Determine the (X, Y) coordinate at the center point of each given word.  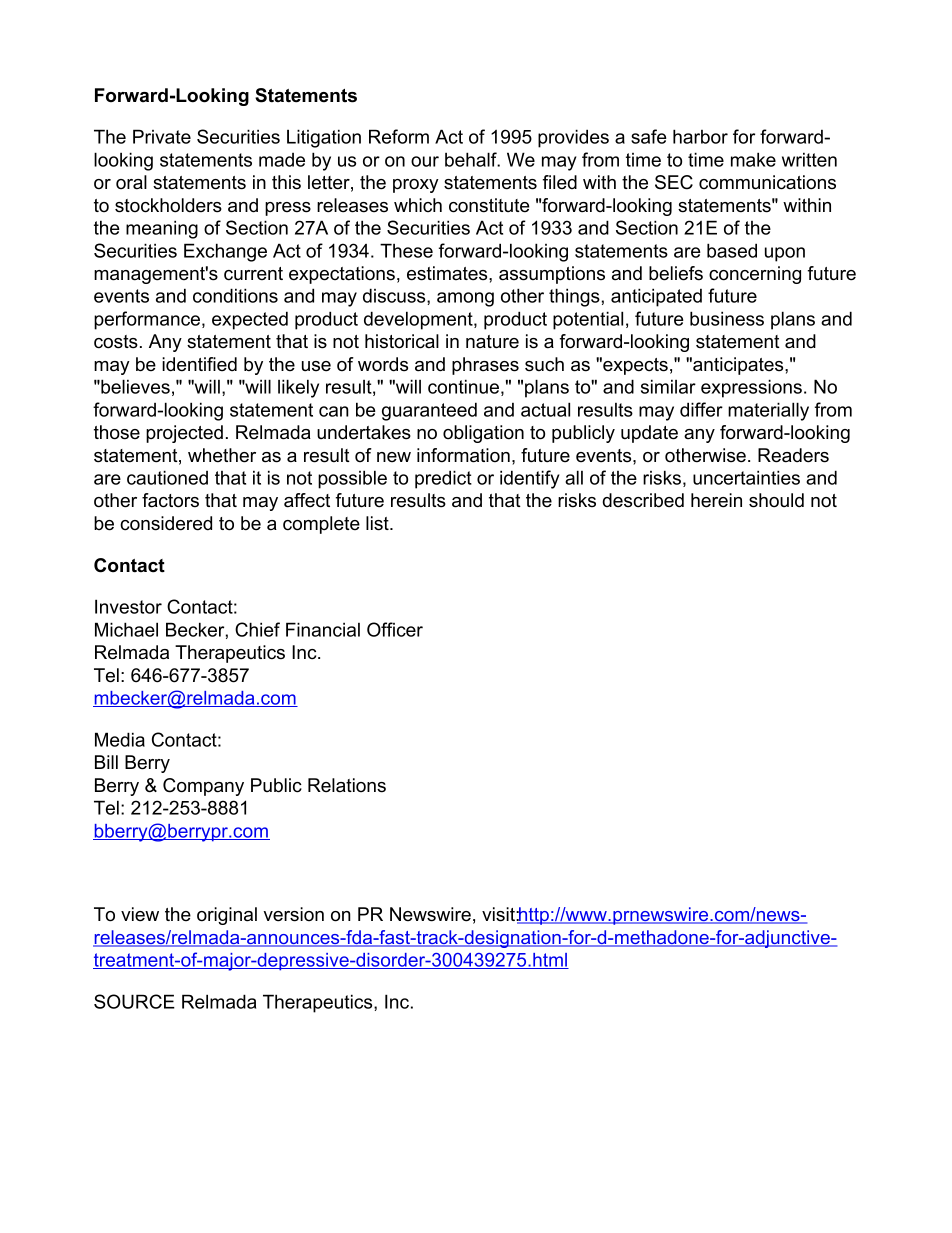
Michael (126, 629)
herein (716, 500)
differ (701, 409)
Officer (395, 629)
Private (162, 136)
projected (184, 434)
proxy (416, 186)
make (753, 159)
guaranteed (429, 411)
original (227, 916)
